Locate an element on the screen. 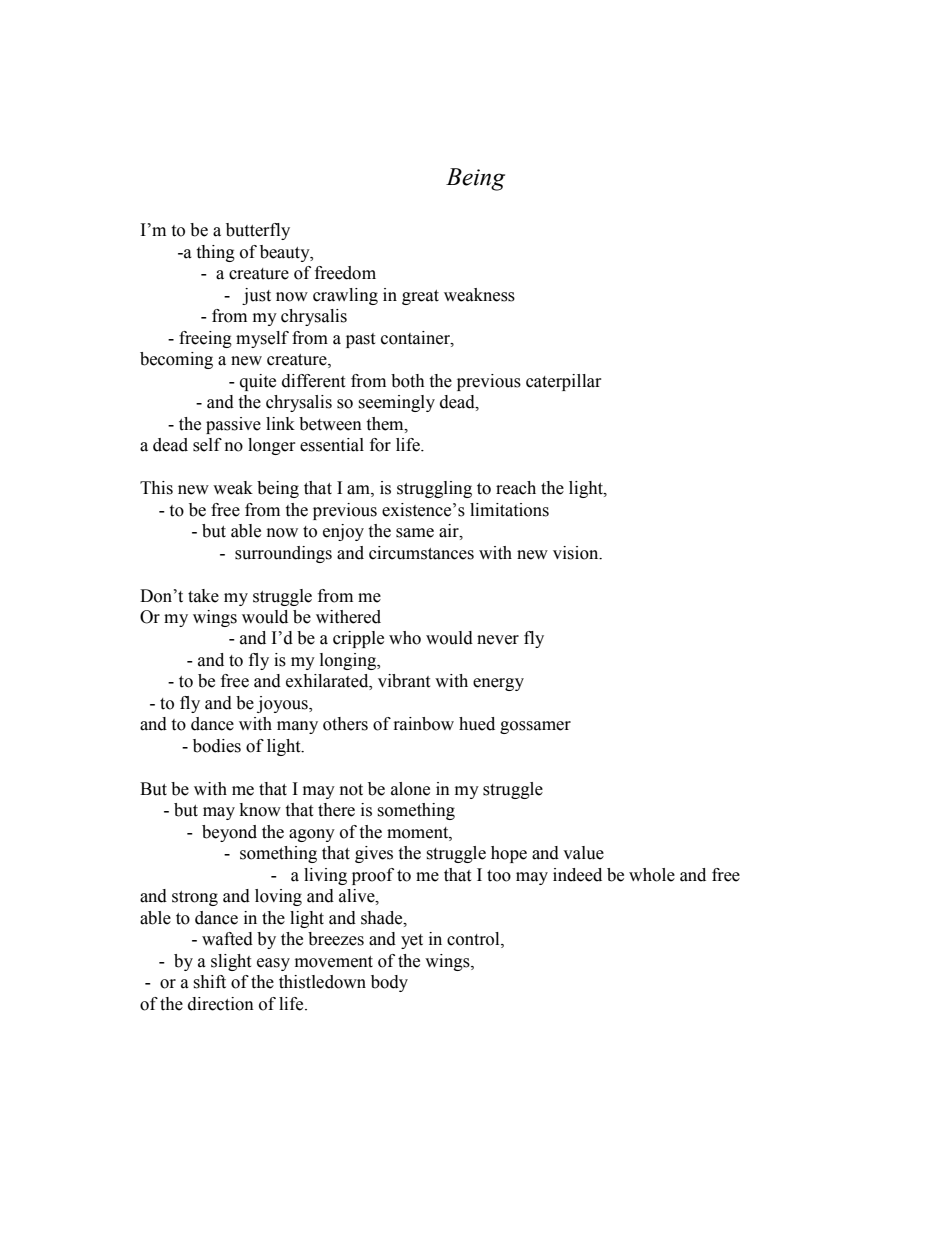 This screenshot has width=952, height=1233. butterfly is located at coordinates (258, 231).
